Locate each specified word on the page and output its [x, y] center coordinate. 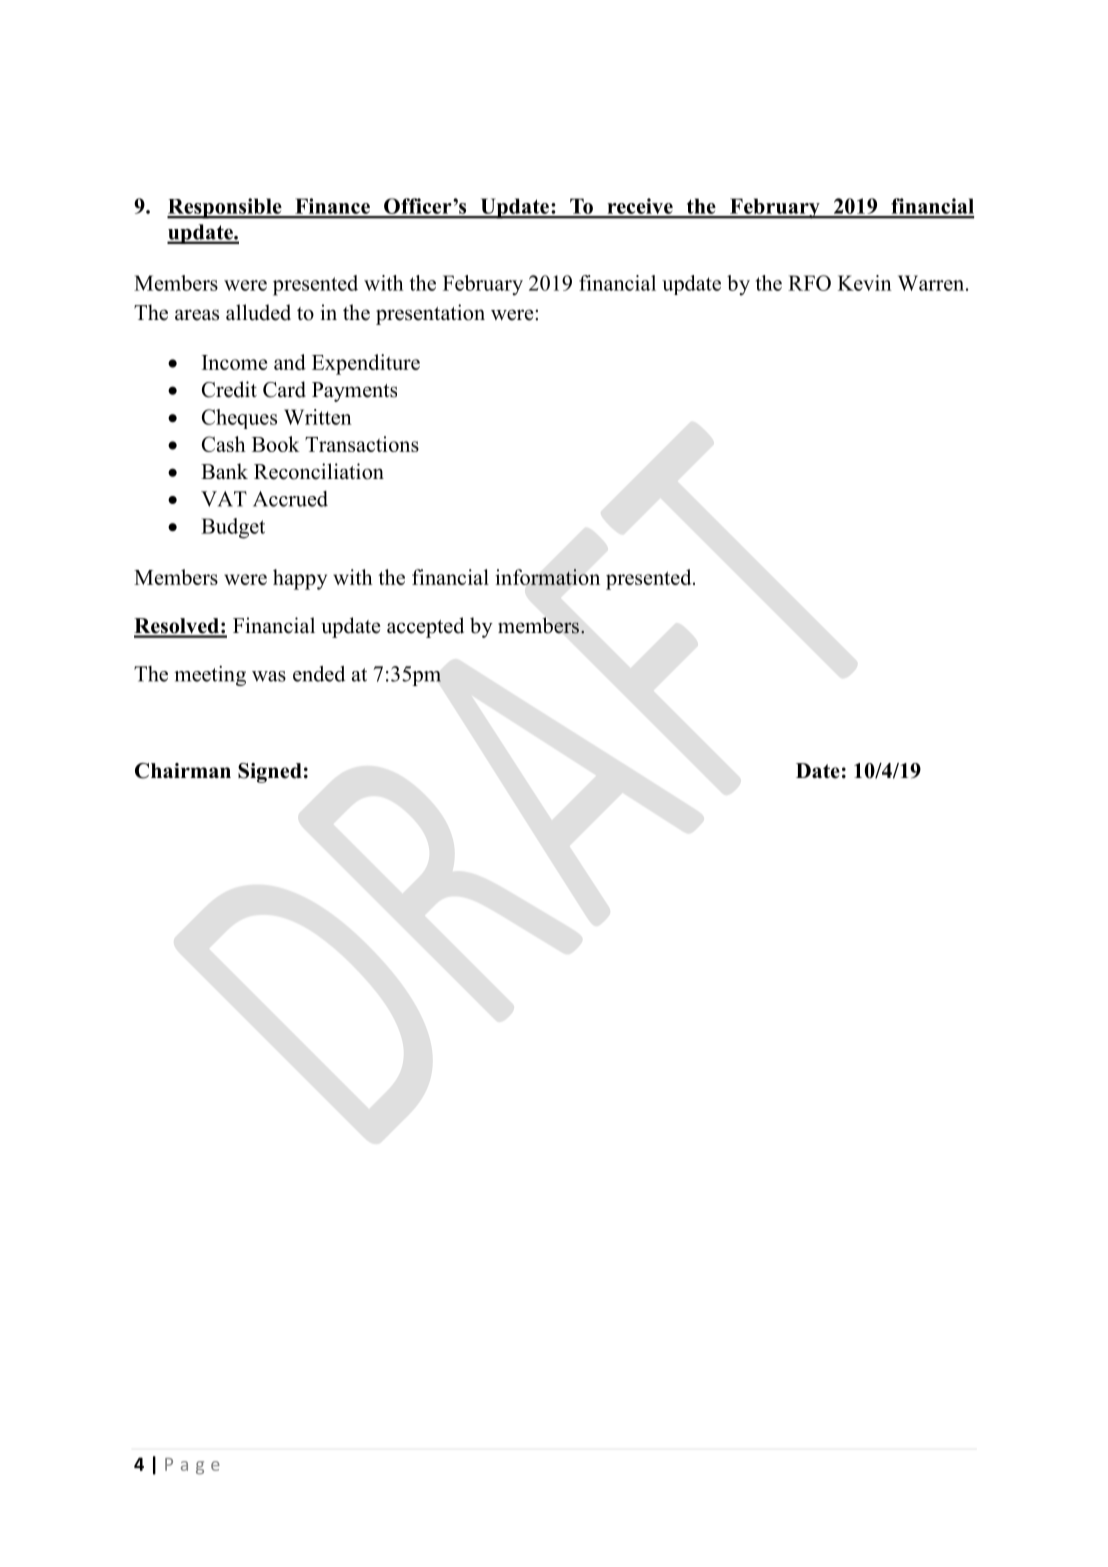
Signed [270, 773]
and [290, 362]
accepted [425, 627]
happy [300, 579]
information [547, 577]
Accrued [290, 499]
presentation [430, 314]
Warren [932, 283]
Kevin [865, 283]
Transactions [362, 444]
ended [319, 674]
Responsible [225, 208]
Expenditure [366, 364]
